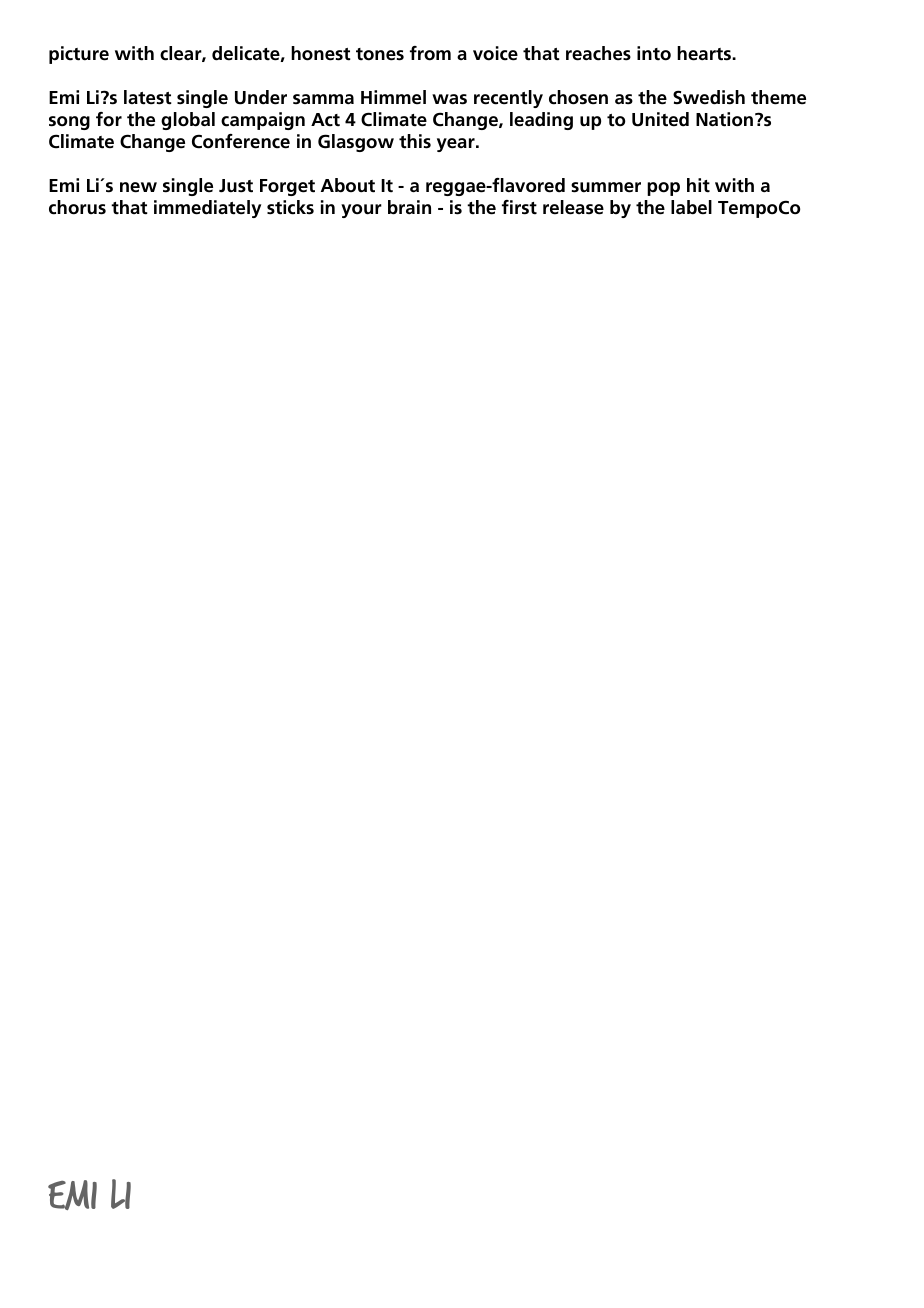  I want to click on latest, so click(148, 97).
